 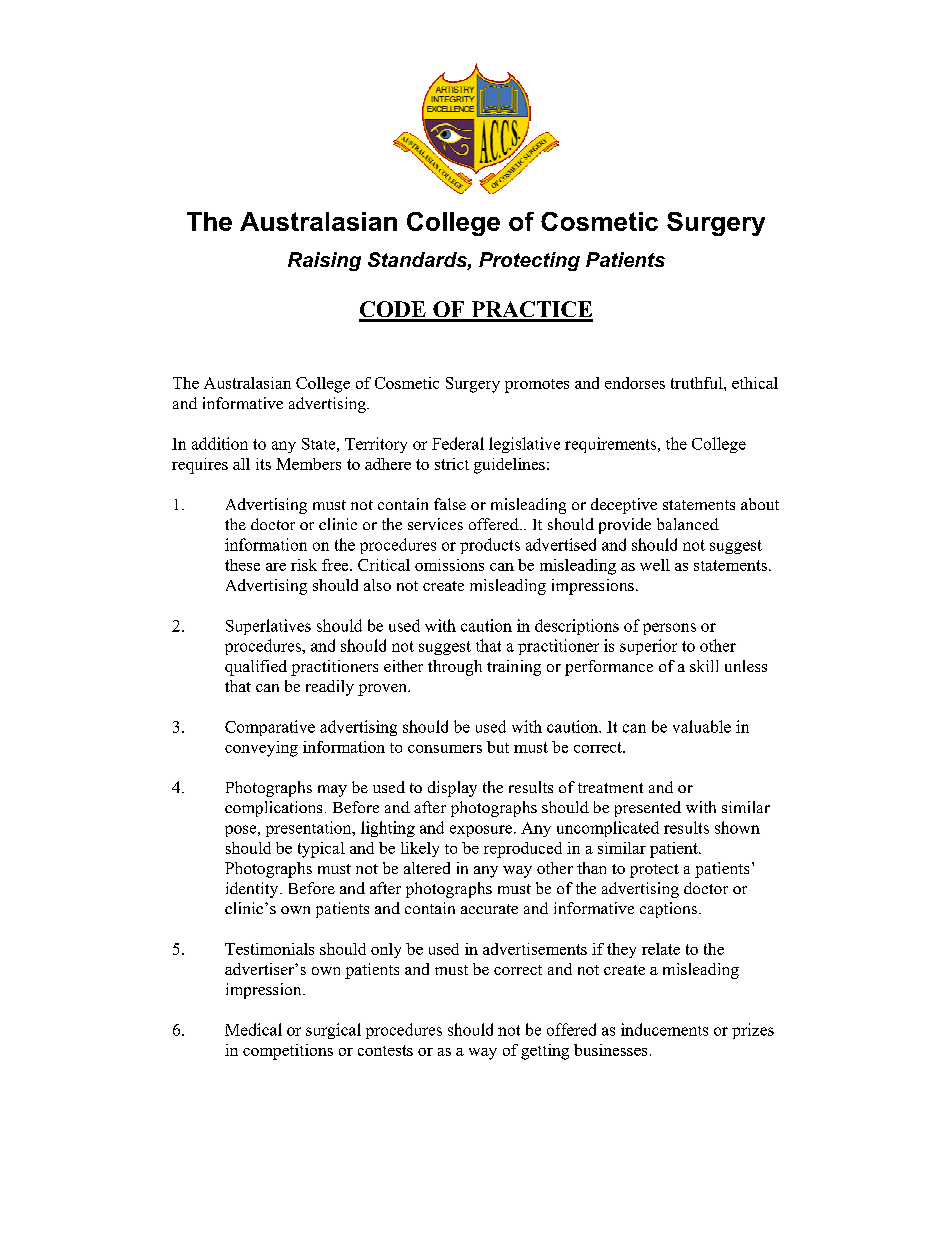 What do you see at coordinates (537, 386) in the document?
I see `promotes` at bounding box center [537, 386].
